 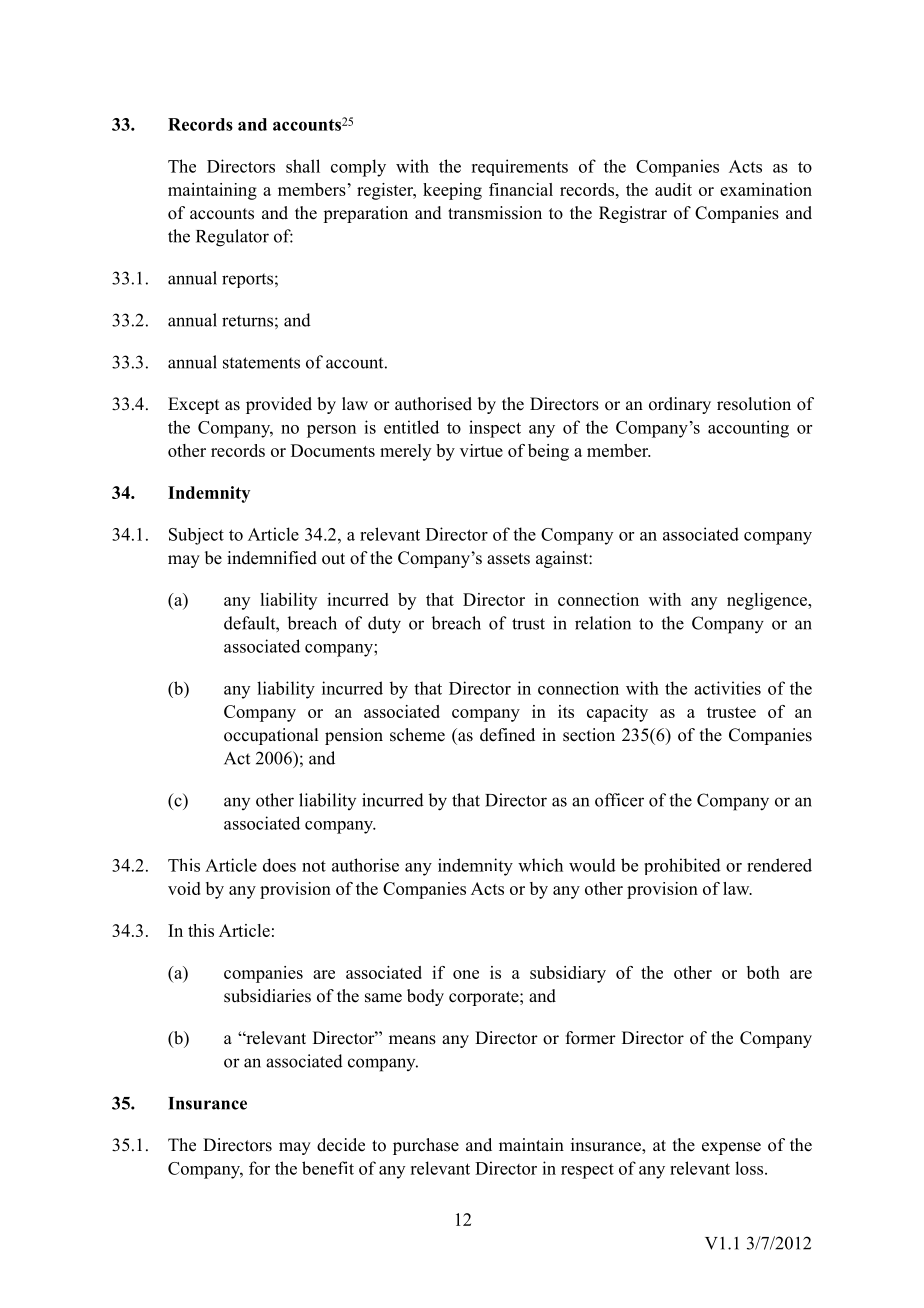 I want to click on provided, so click(x=279, y=405).
